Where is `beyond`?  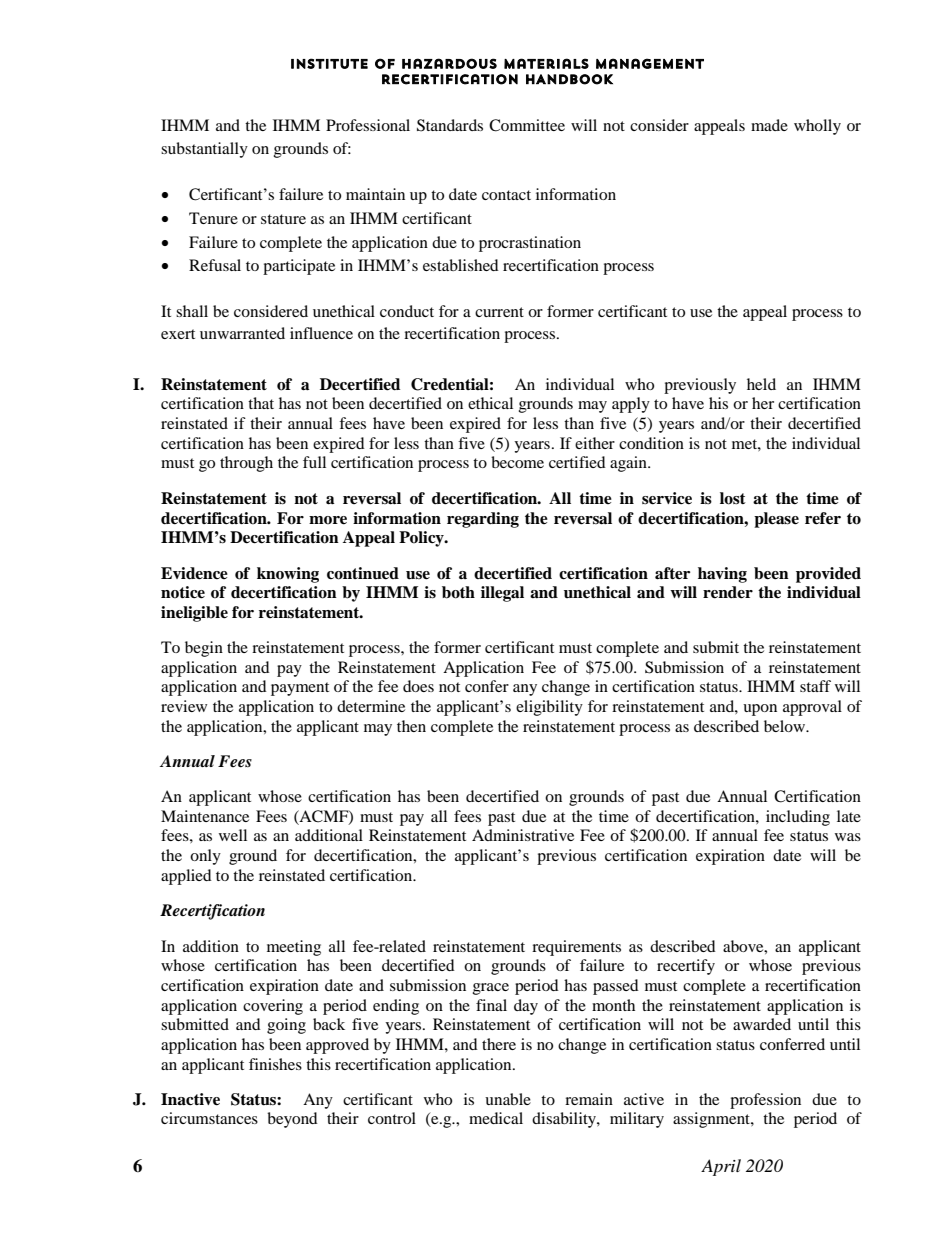
beyond is located at coordinates (292, 1120).
